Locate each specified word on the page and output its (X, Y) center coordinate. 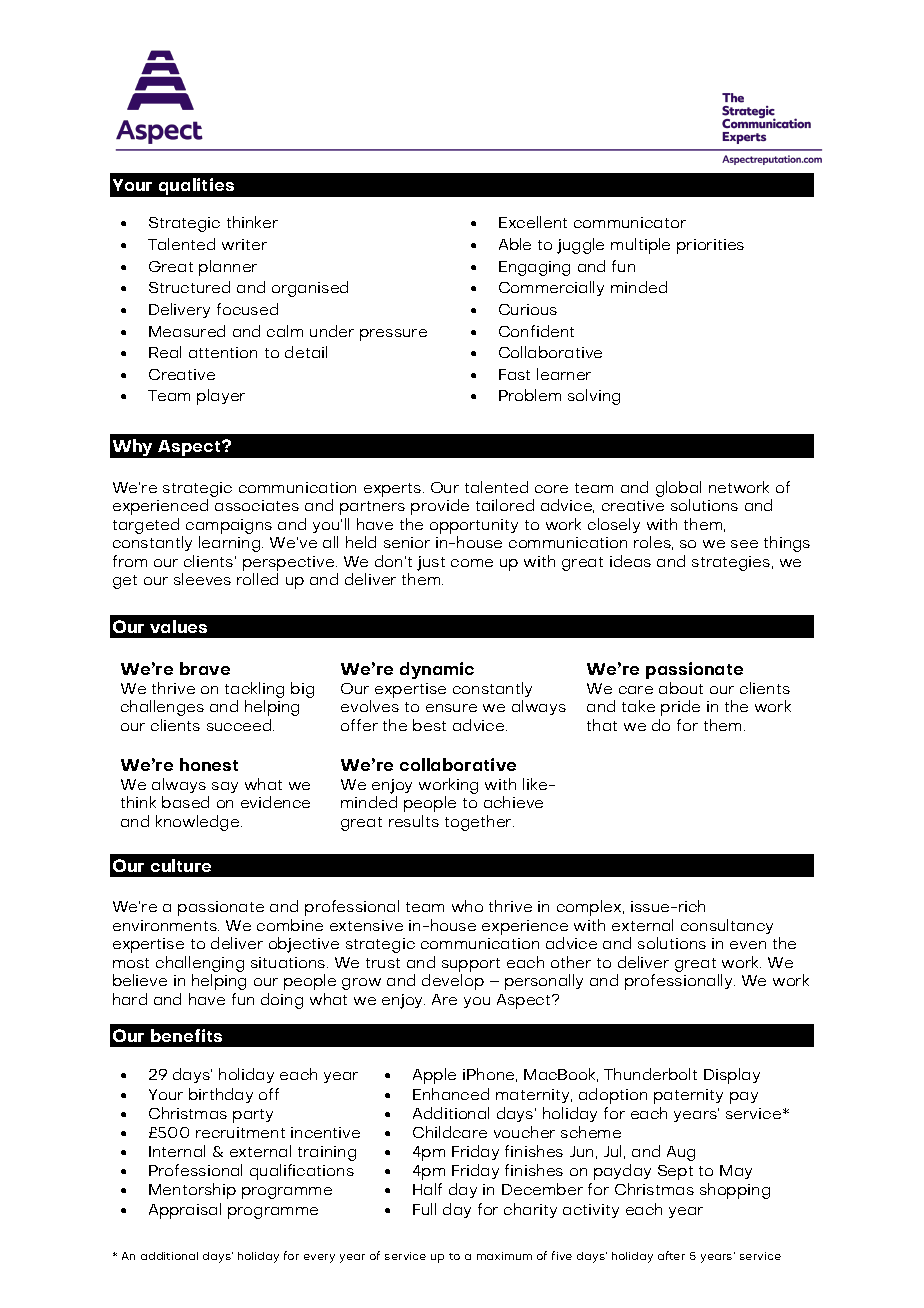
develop (453, 982)
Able (515, 244)
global (678, 490)
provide (440, 507)
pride (680, 708)
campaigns (229, 528)
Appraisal (185, 1211)
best (429, 725)
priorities (710, 246)
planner (228, 268)
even (748, 945)
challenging (200, 965)
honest (209, 764)
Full (424, 1209)
